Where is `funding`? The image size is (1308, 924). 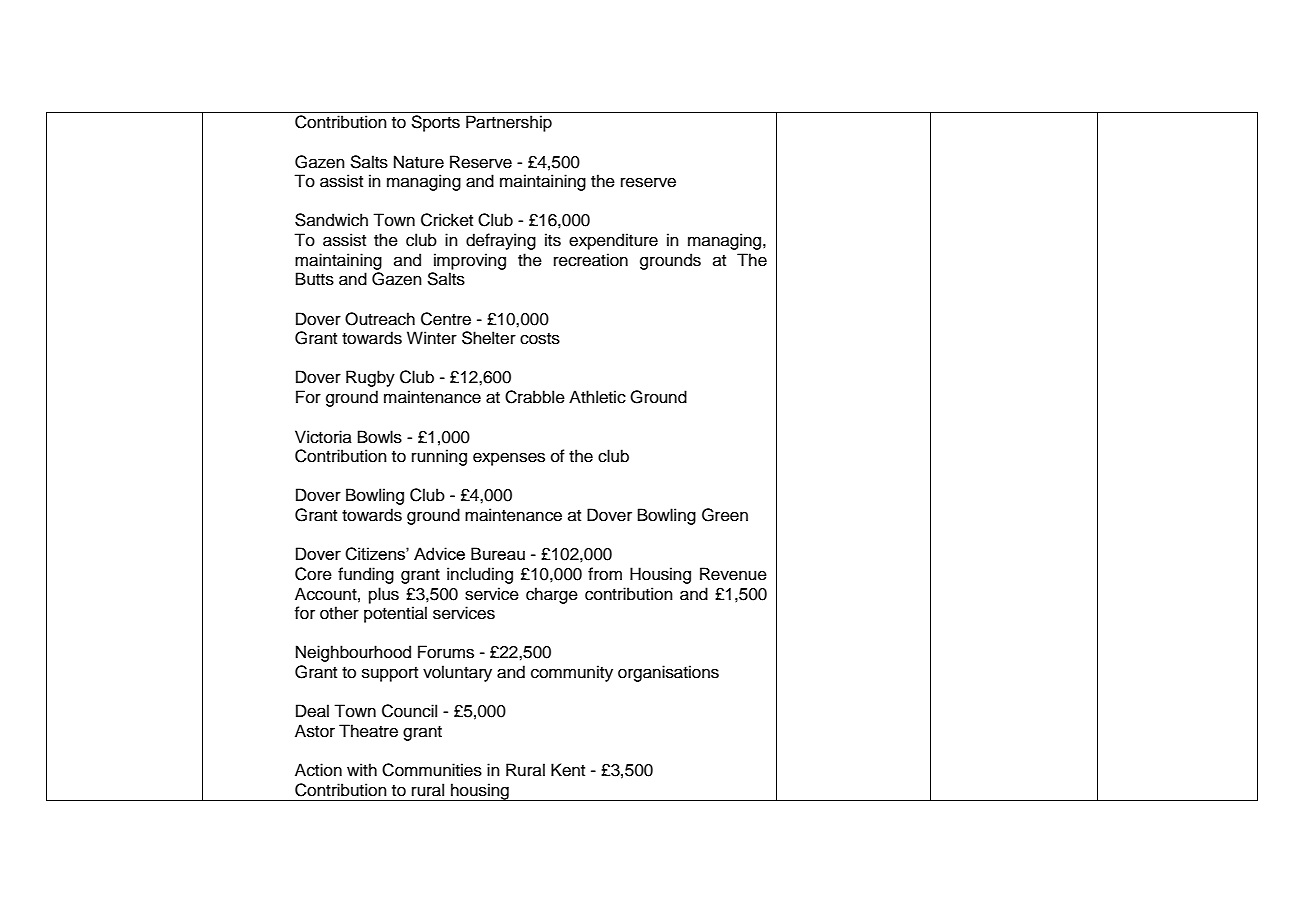 funding is located at coordinates (366, 575).
